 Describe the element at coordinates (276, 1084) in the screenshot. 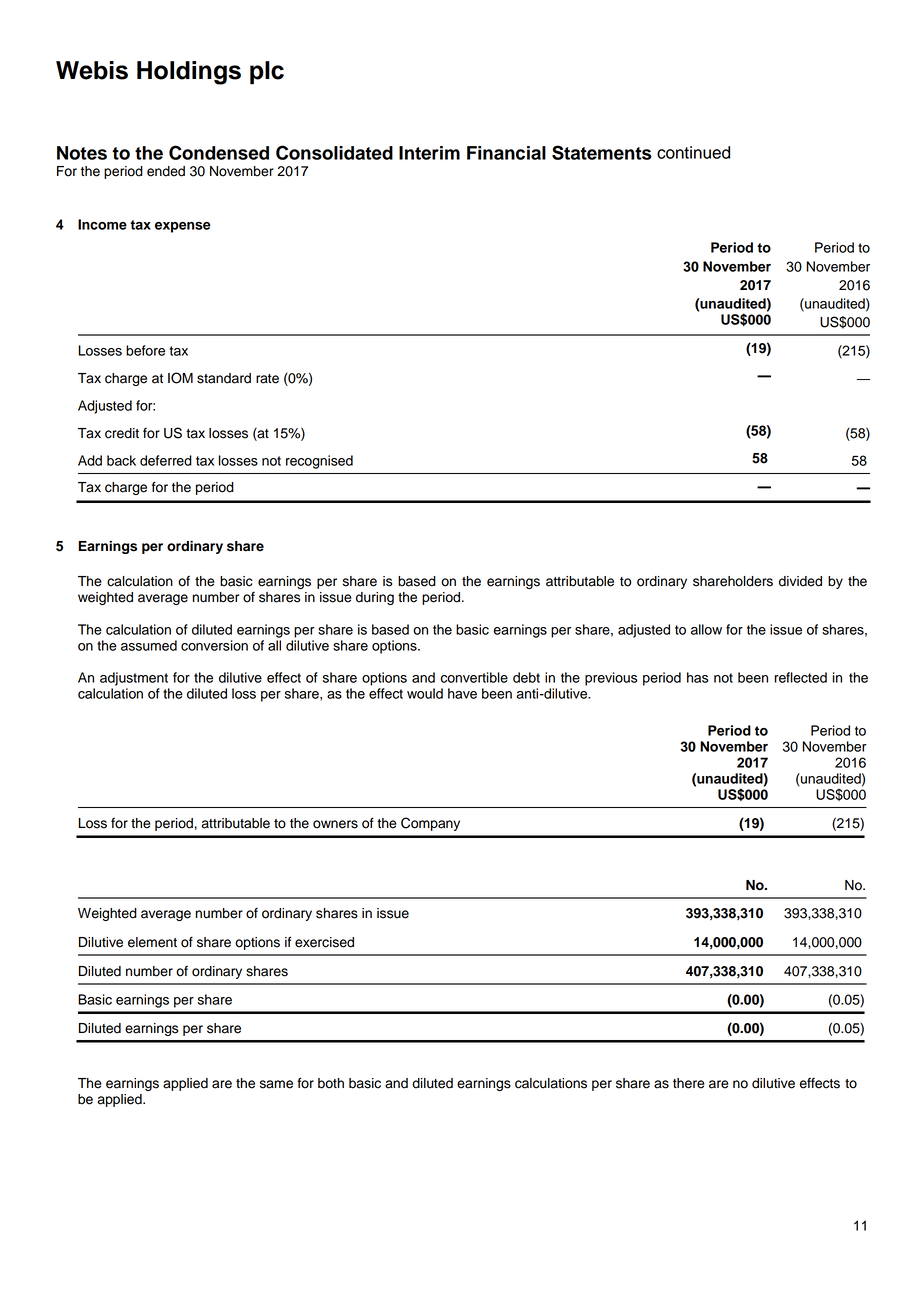

I see `same` at that location.
